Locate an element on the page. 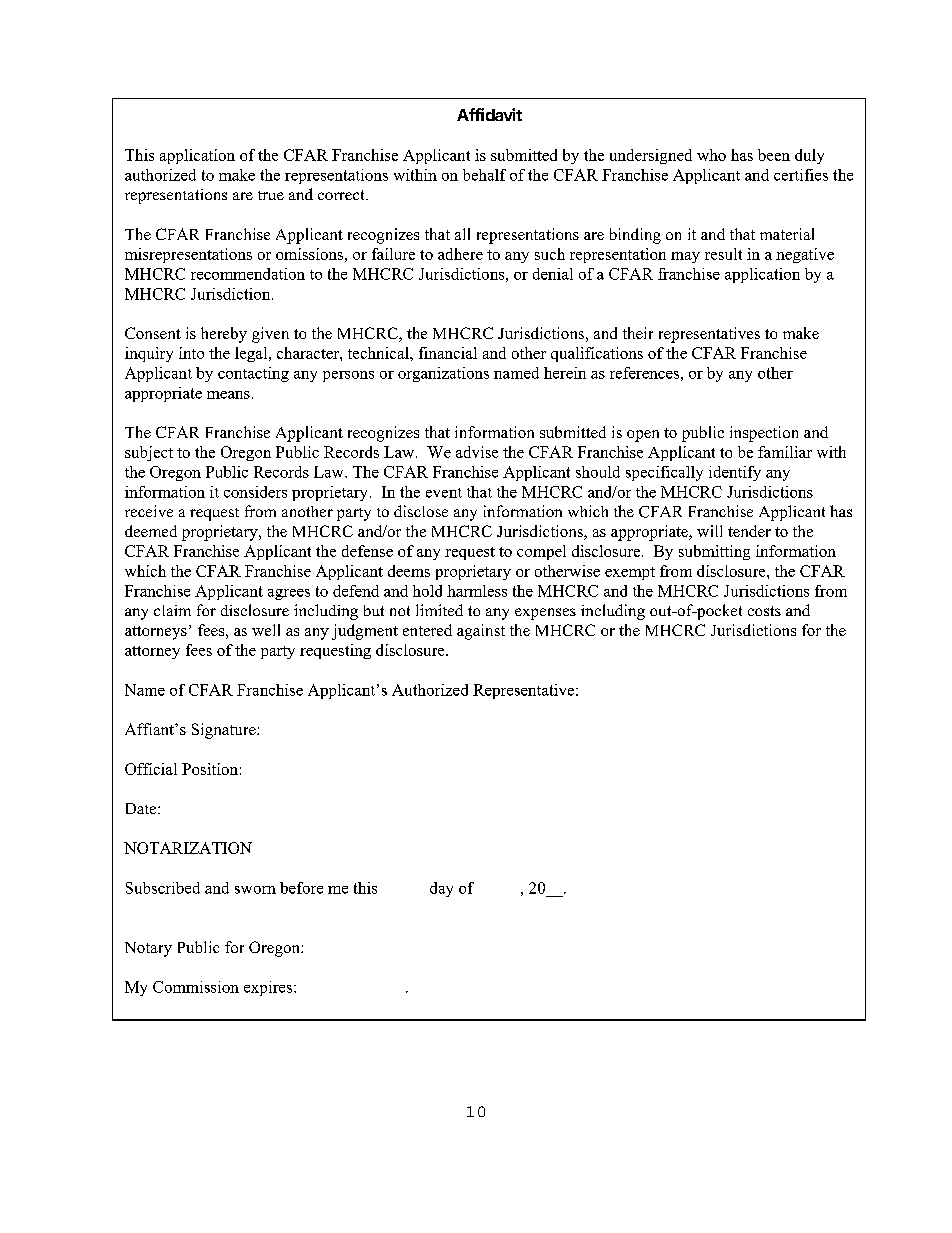  day is located at coordinates (441, 889).
